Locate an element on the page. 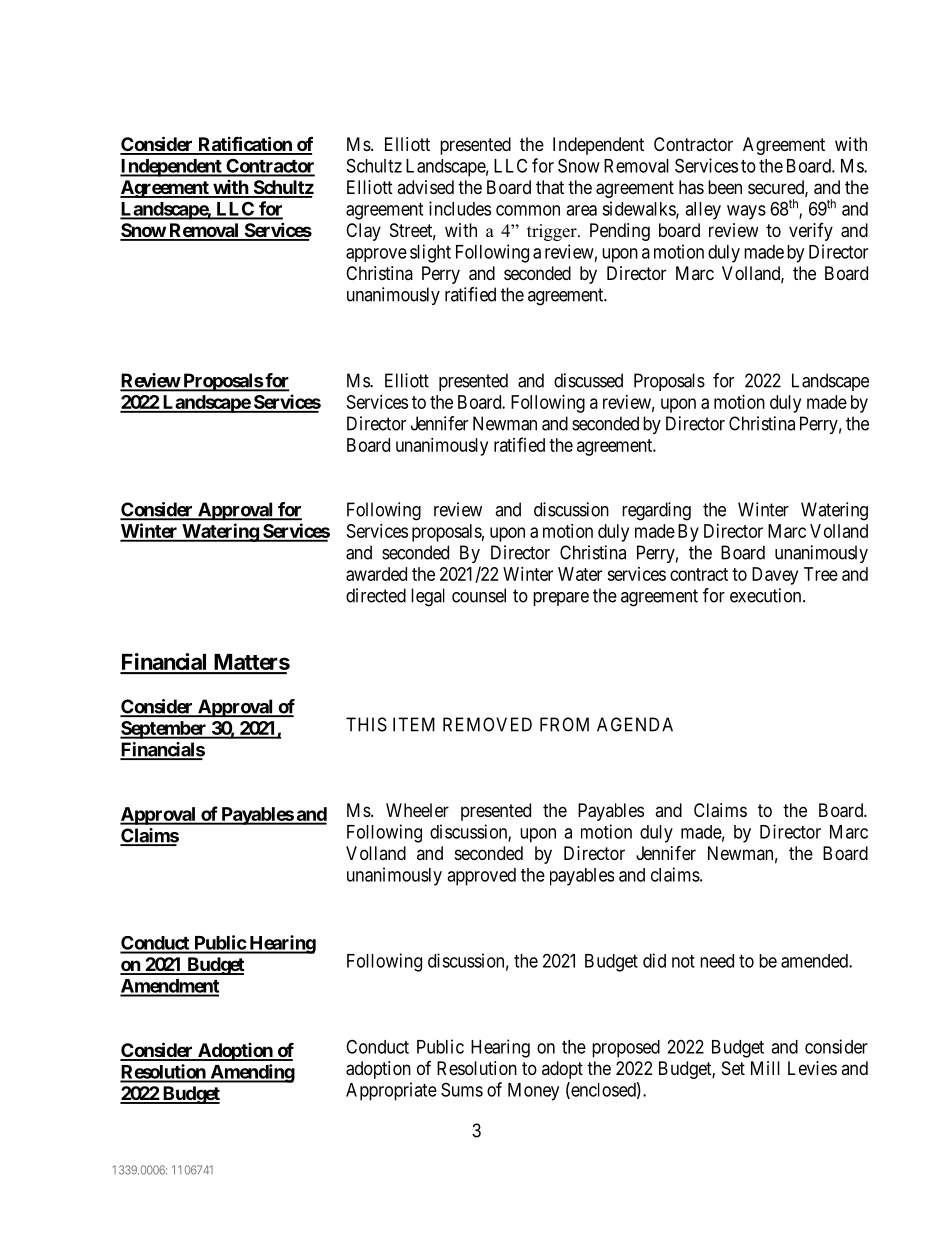 The height and width of the page is (1233, 952). execution is located at coordinates (767, 595).
